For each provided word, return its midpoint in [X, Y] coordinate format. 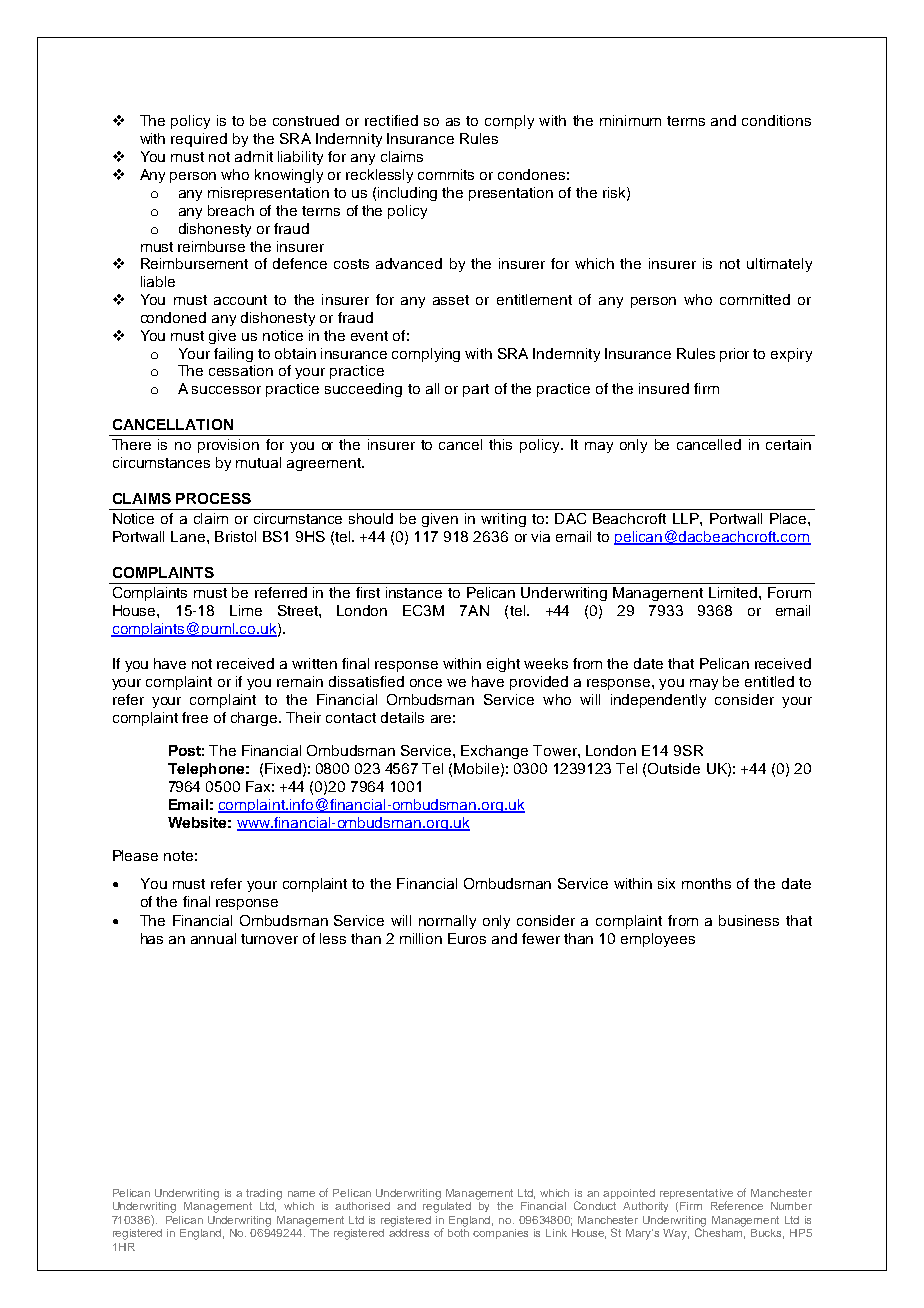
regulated [447, 1206]
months [706, 883]
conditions [776, 120]
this [500, 444]
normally [447, 922]
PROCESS [213, 498]
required [199, 140]
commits [446, 174]
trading [264, 1194]
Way [676, 1234]
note [178, 856]
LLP [687, 518]
